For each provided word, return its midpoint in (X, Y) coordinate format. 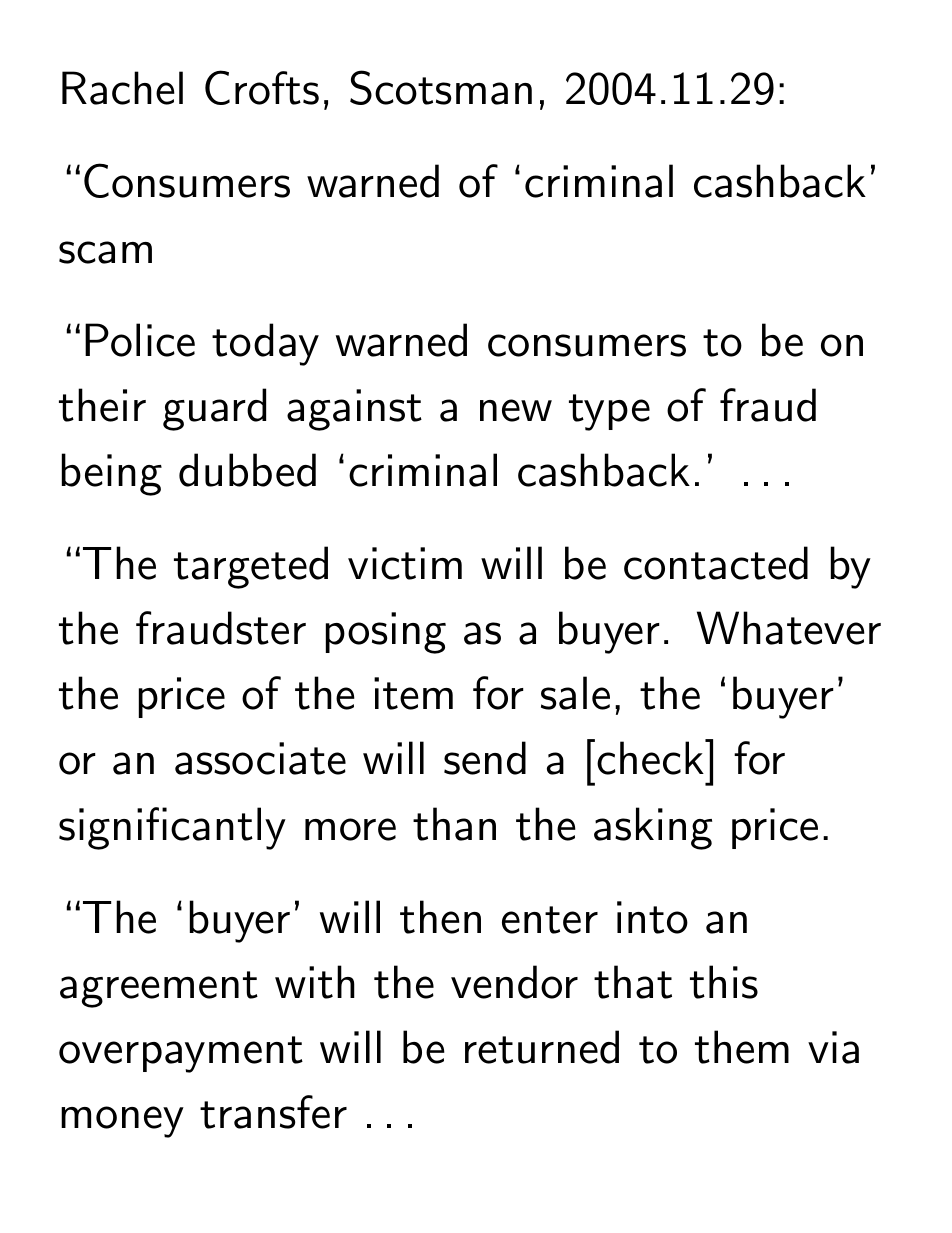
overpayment (181, 1054)
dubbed (247, 470)
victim (405, 563)
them (742, 1047)
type (609, 412)
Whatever (789, 628)
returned (542, 1047)
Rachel (122, 88)
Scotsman (441, 87)
